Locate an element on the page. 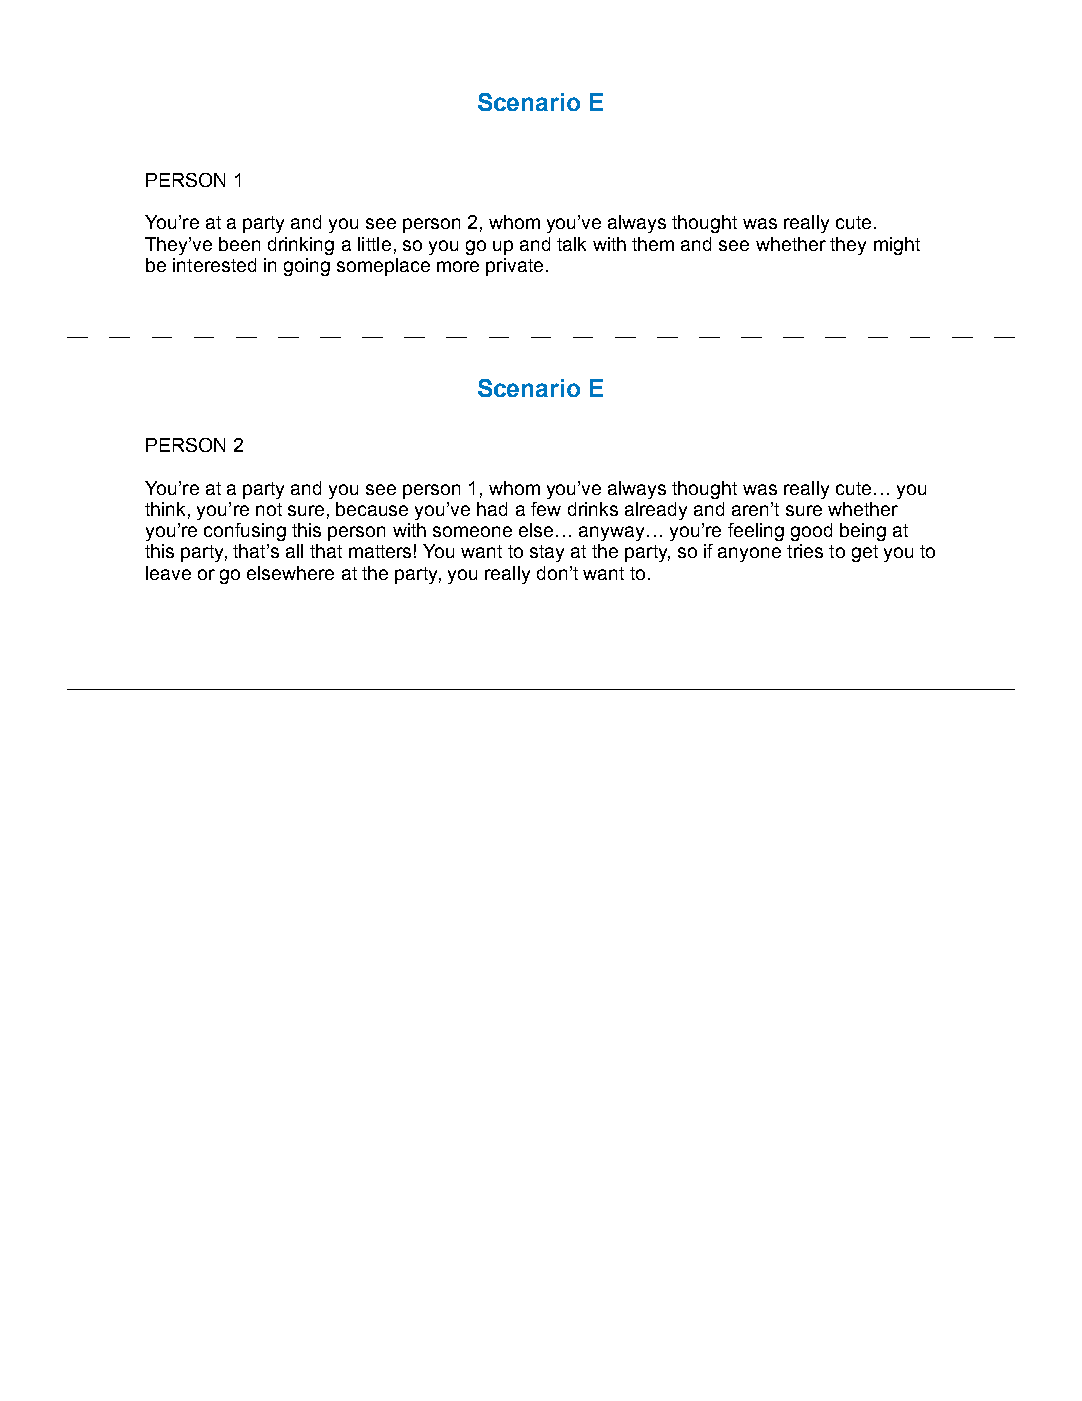 The width and height of the image is (1082, 1401). leave is located at coordinates (168, 573).
